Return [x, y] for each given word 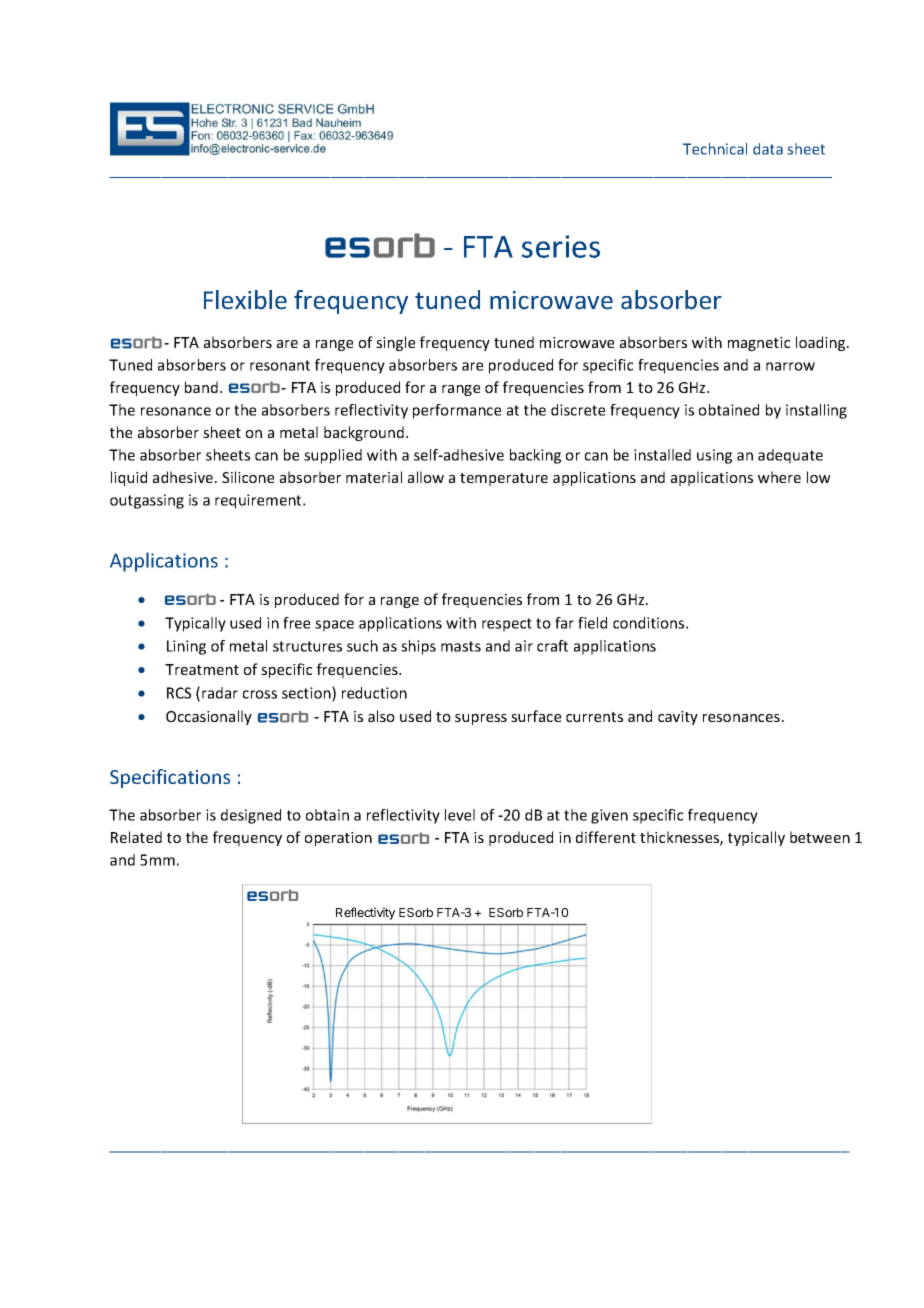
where [779, 477]
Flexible [245, 300]
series [561, 246]
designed [251, 816]
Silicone [248, 477]
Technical [715, 149]
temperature [504, 479]
